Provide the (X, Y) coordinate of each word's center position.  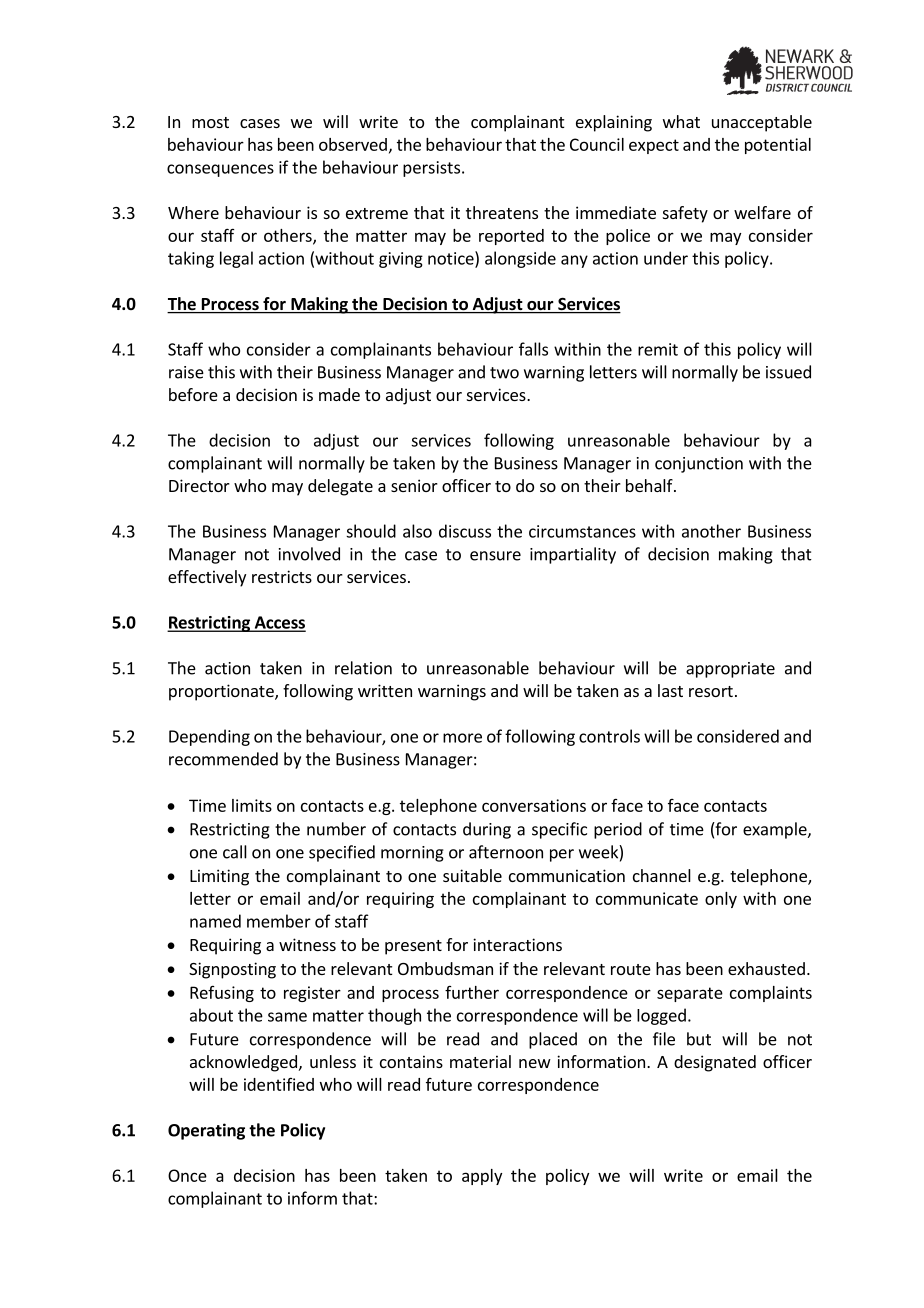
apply (482, 1177)
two (504, 373)
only (721, 900)
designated (715, 1063)
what (681, 121)
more (462, 738)
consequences (220, 170)
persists (431, 169)
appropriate (730, 670)
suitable (472, 875)
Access (279, 623)
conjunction (699, 465)
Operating (206, 1131)
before (193, 394)
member (279, 921)
